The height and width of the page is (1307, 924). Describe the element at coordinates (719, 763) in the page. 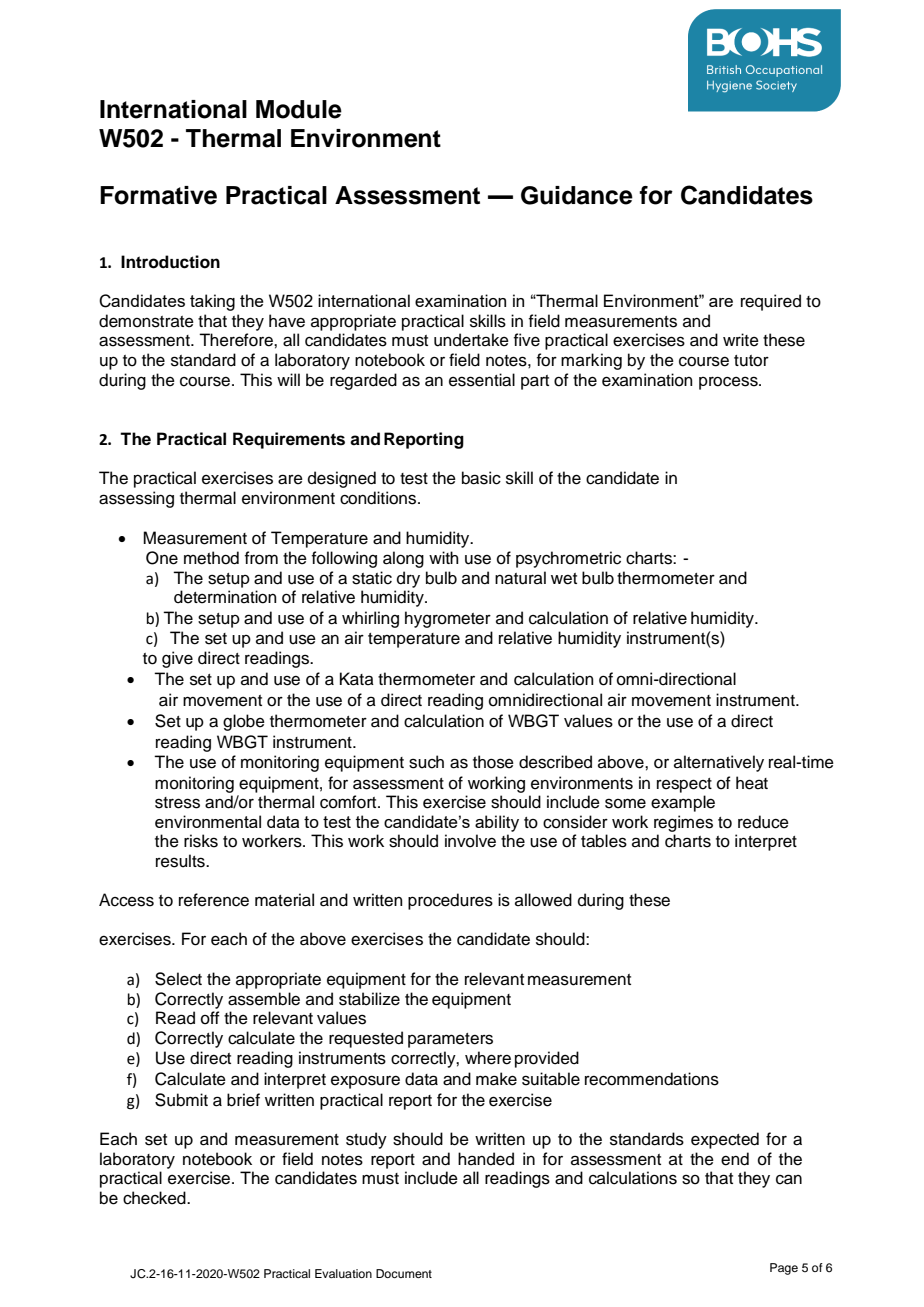

I see `alternatively` at that location.
